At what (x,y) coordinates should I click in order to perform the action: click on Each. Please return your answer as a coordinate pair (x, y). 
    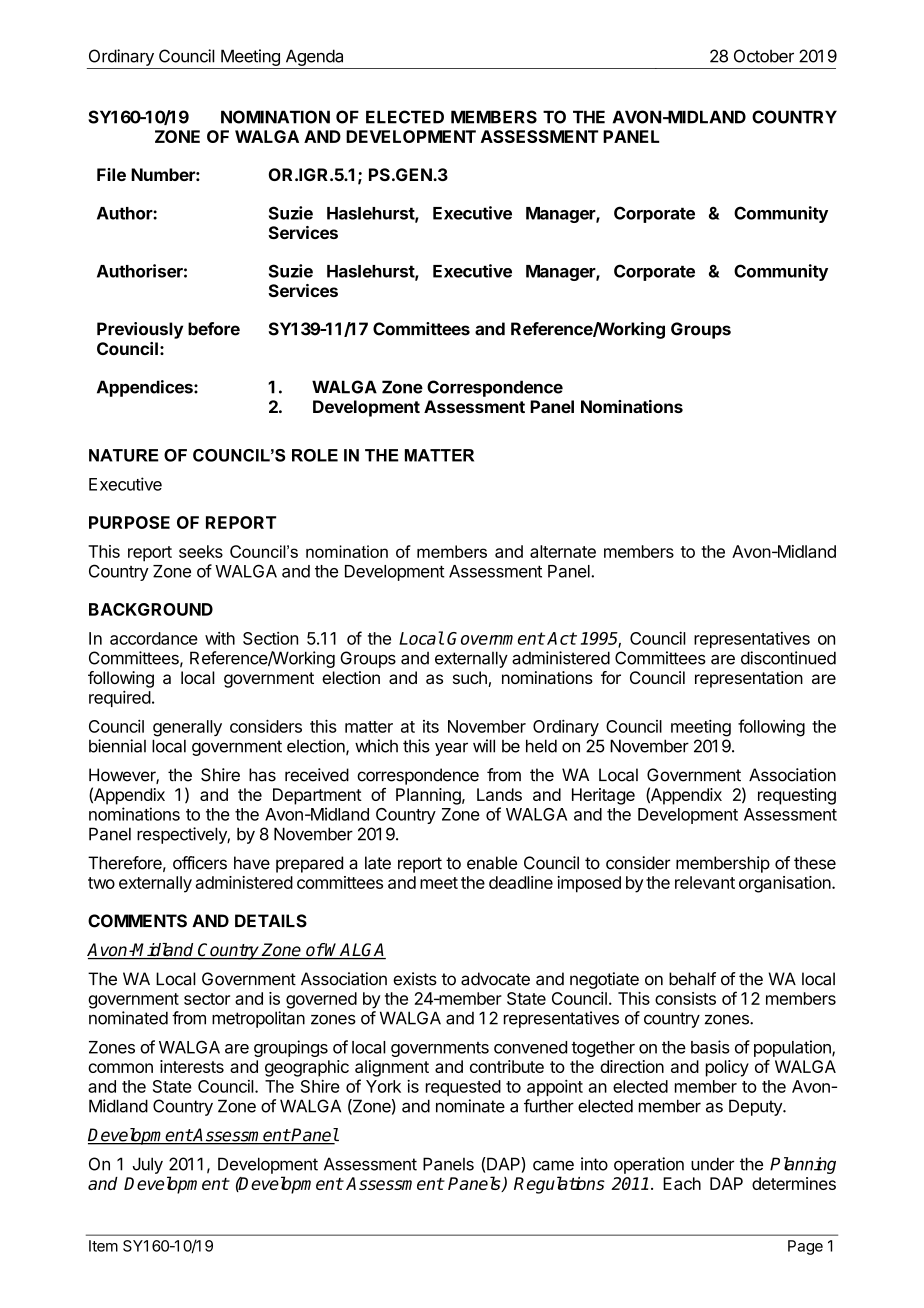
    Looking at the image, I should click on (682, 1183).
